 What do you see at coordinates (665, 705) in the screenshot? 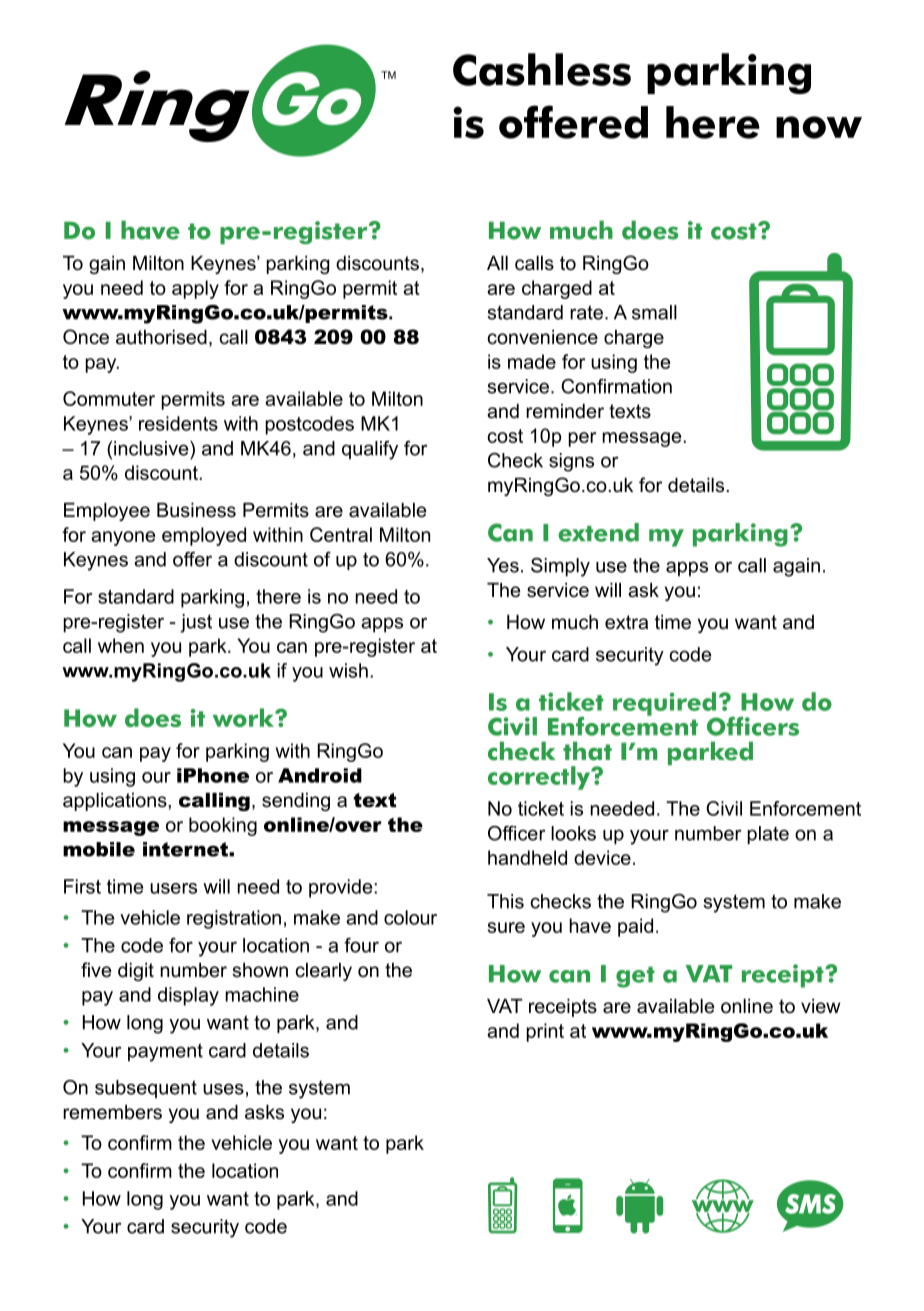
I see `required` at bounding box center [665, 705].
